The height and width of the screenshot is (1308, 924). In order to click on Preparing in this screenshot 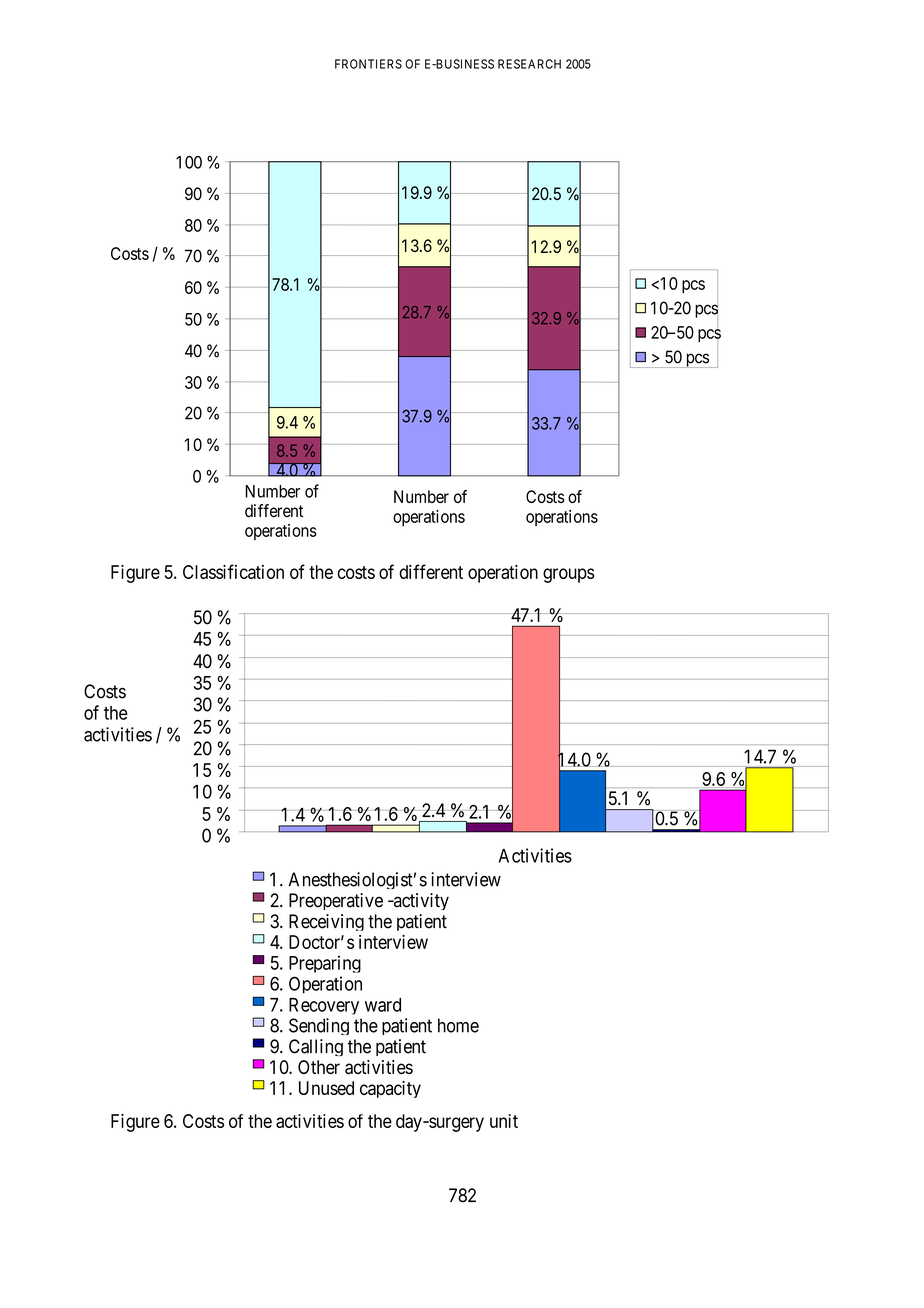, I will do `click(325, 964)`.
